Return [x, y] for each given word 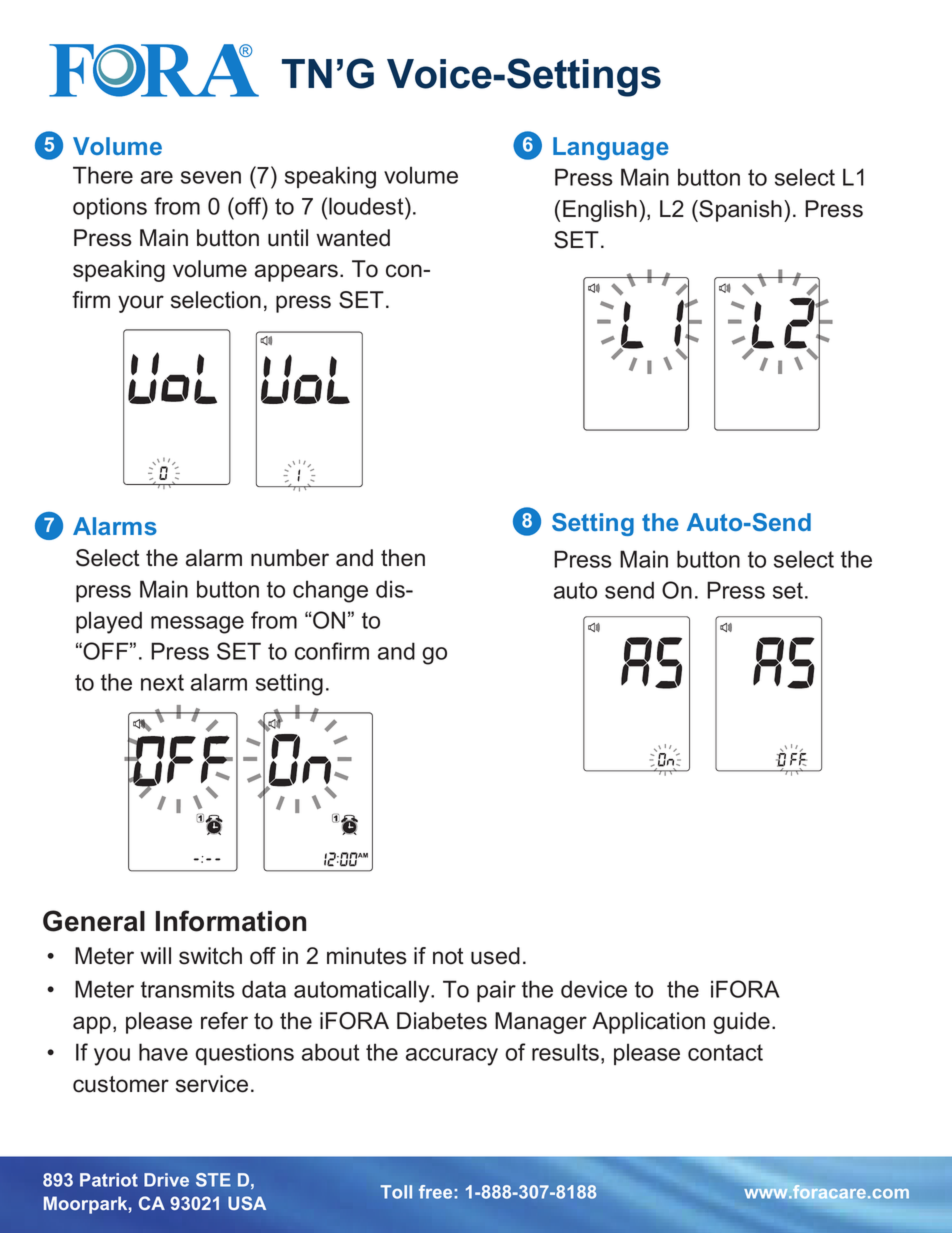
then [403, 558]
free [435, 1192]
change [330, 591]
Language [611, 148]
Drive [166, 1180]
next [162, 682]
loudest [367, 206]
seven [211, 177]
